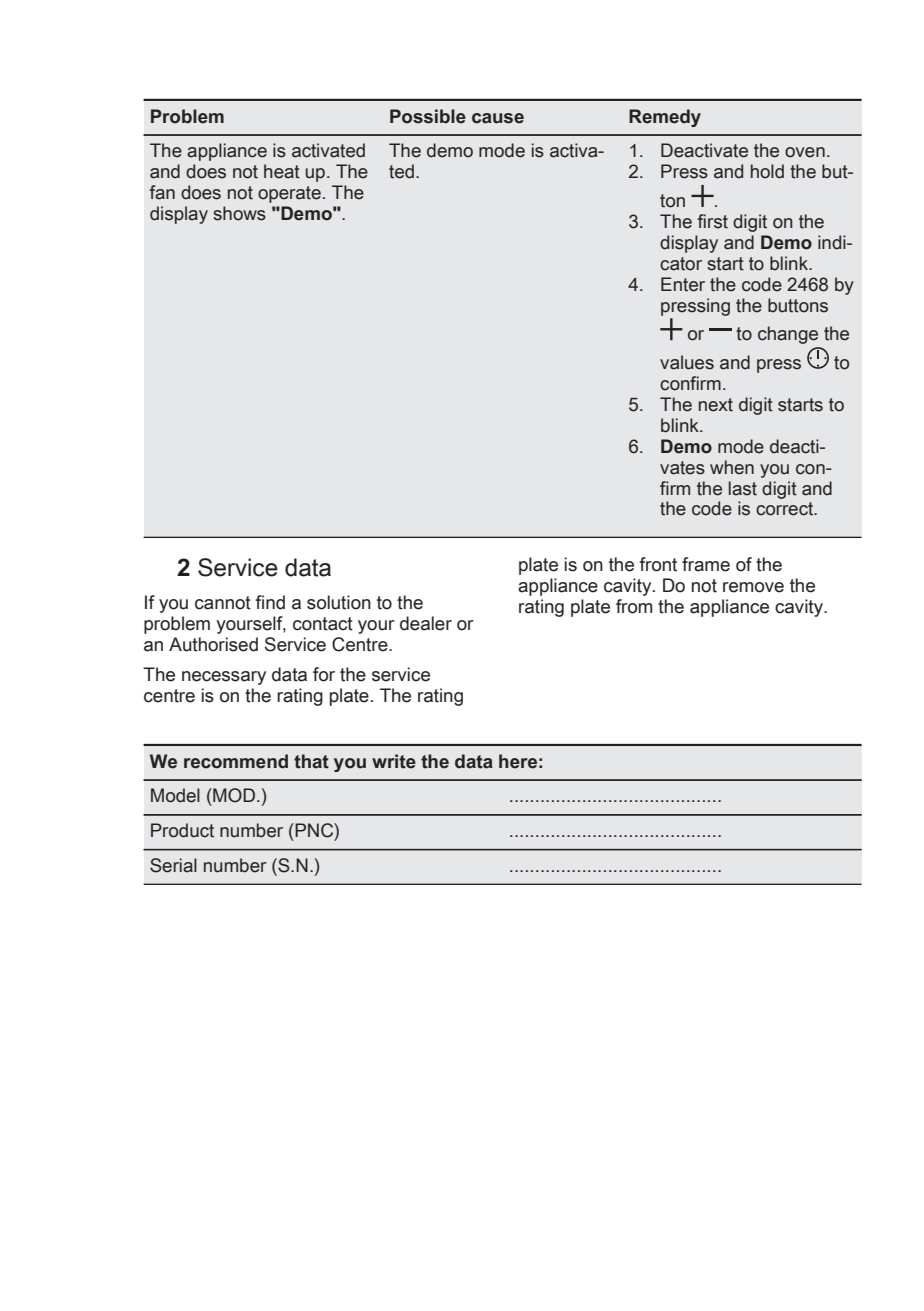 This screenshot has width=924, height=1311. What do you see at coordinates (658, 564) in the screenshot?
I see `front` at bounding box center [658, 564].
